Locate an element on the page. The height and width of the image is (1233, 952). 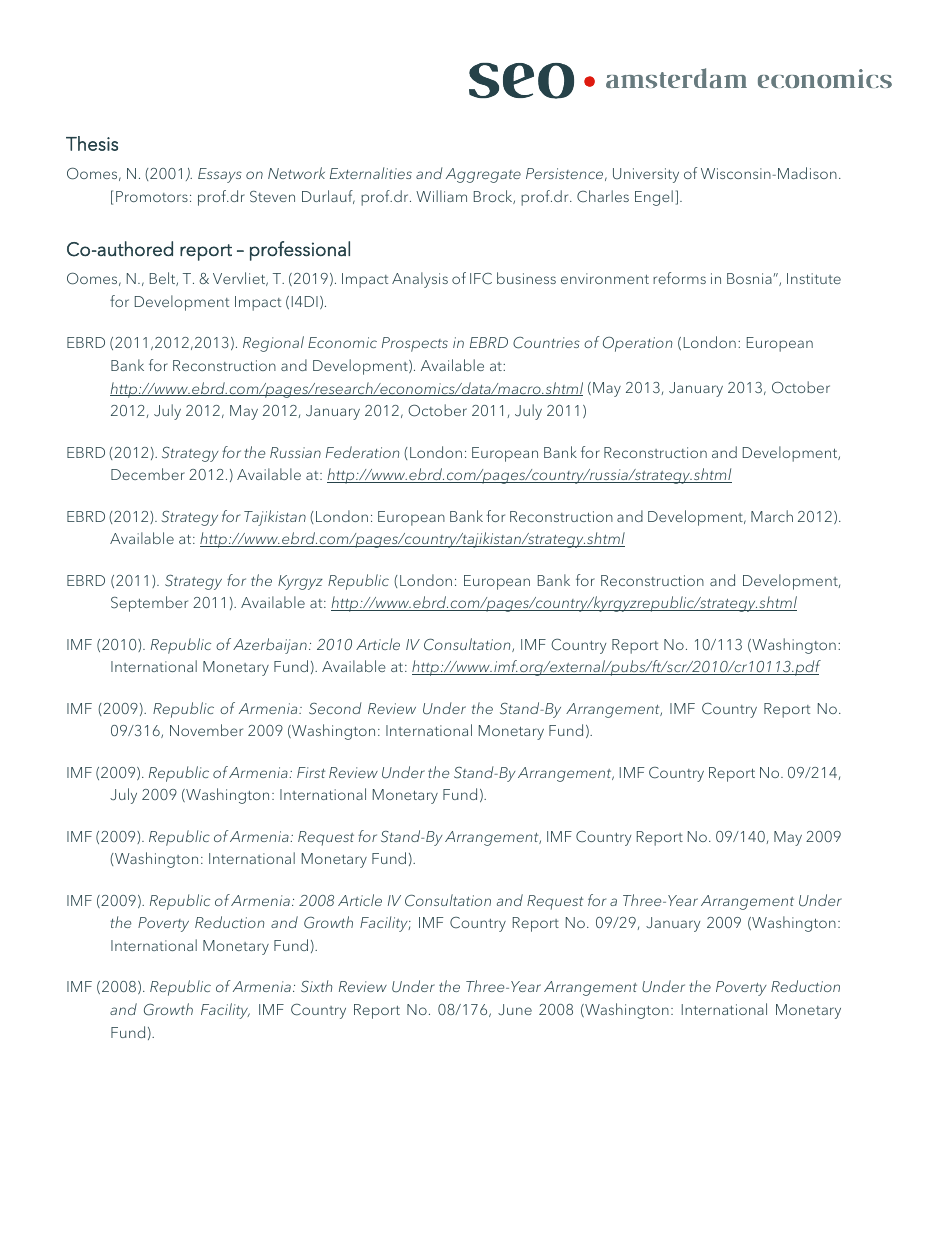
Aggregate is located at coordinates (483, 175).
